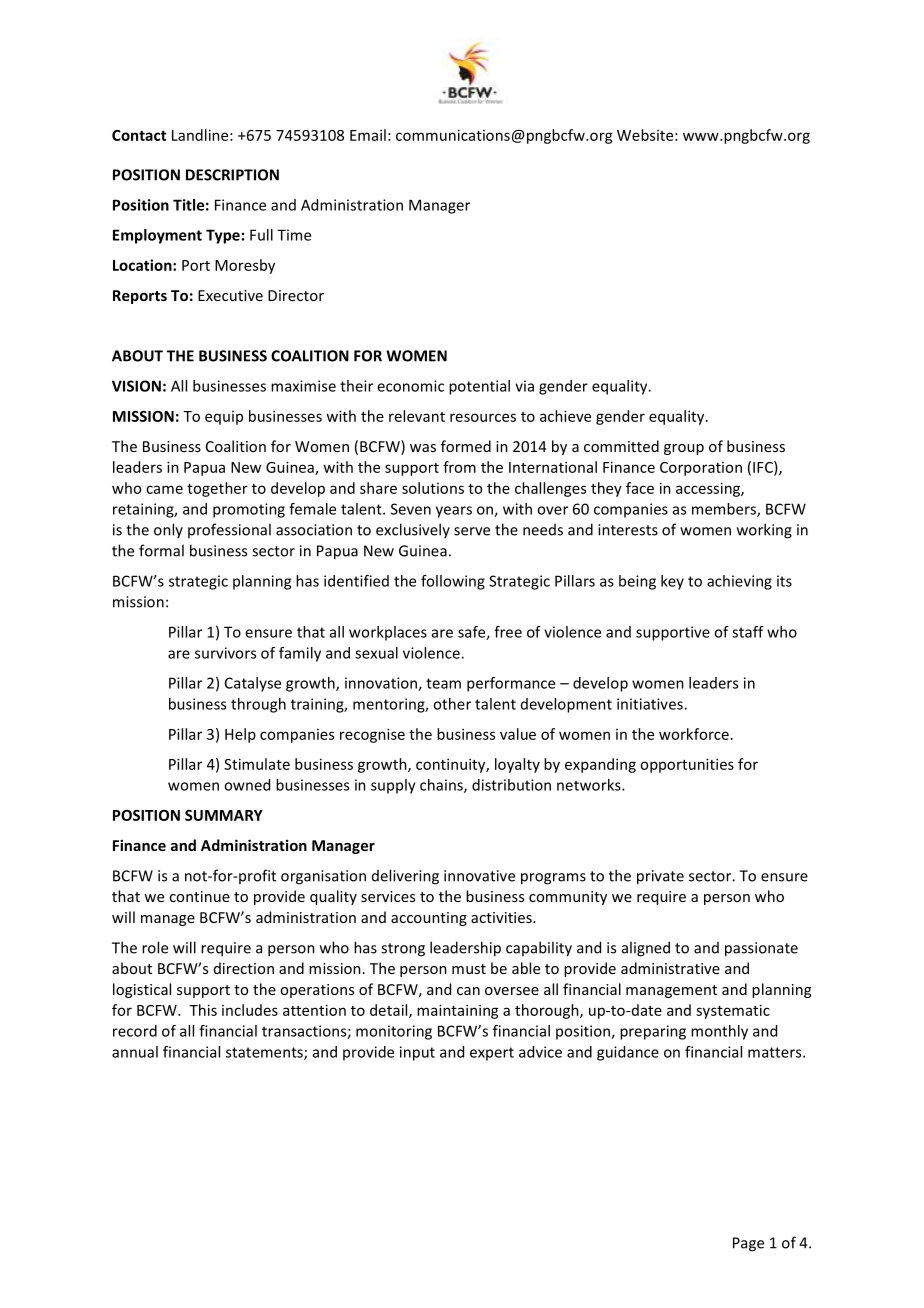 This screenshot has height=1308, width=924. What do you see at coordinates (244, 968) in the screenshot?
I see `direction` at bounding box center [244, 968].
